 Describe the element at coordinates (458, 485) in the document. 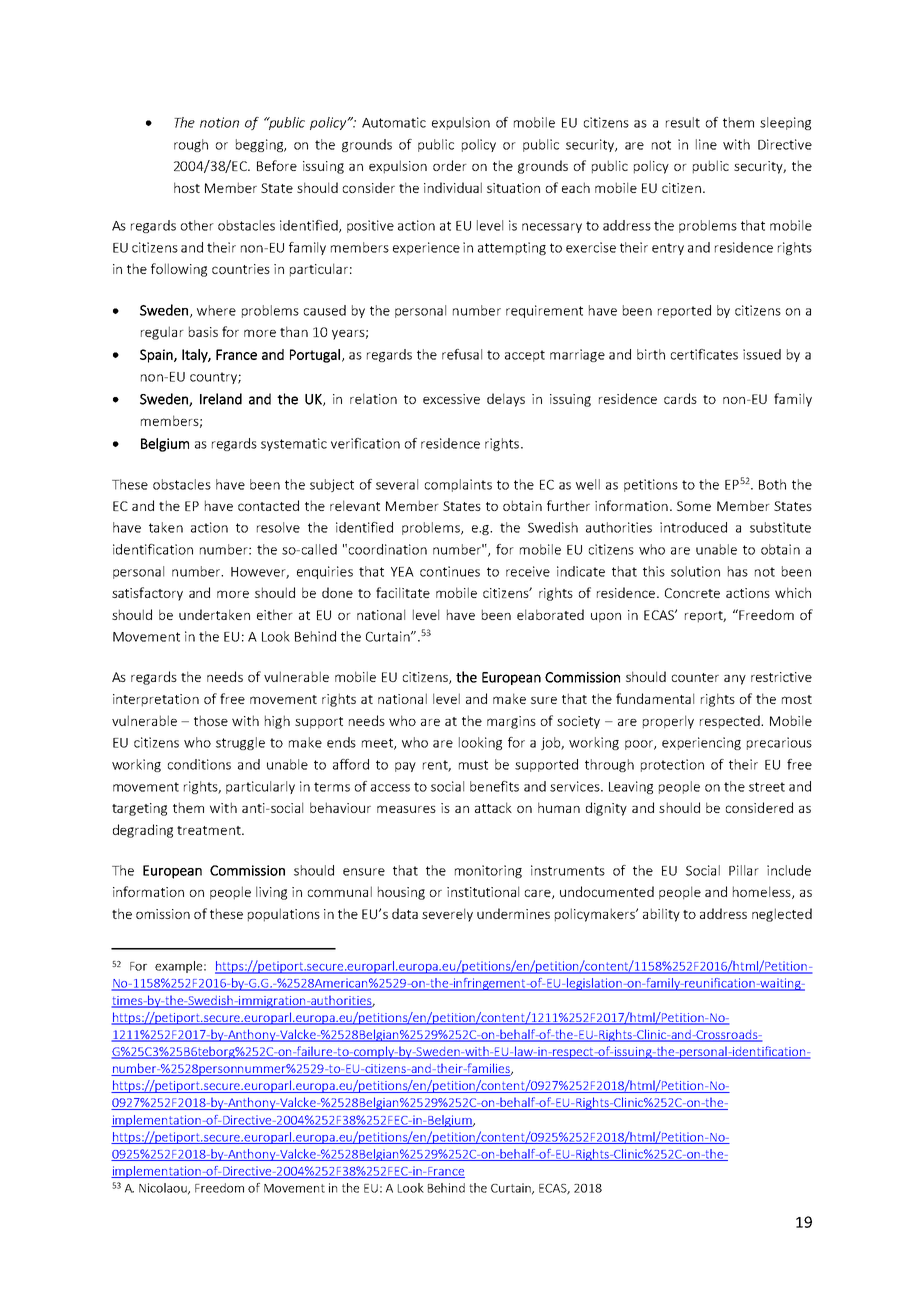

I see `complaints` at that location.
